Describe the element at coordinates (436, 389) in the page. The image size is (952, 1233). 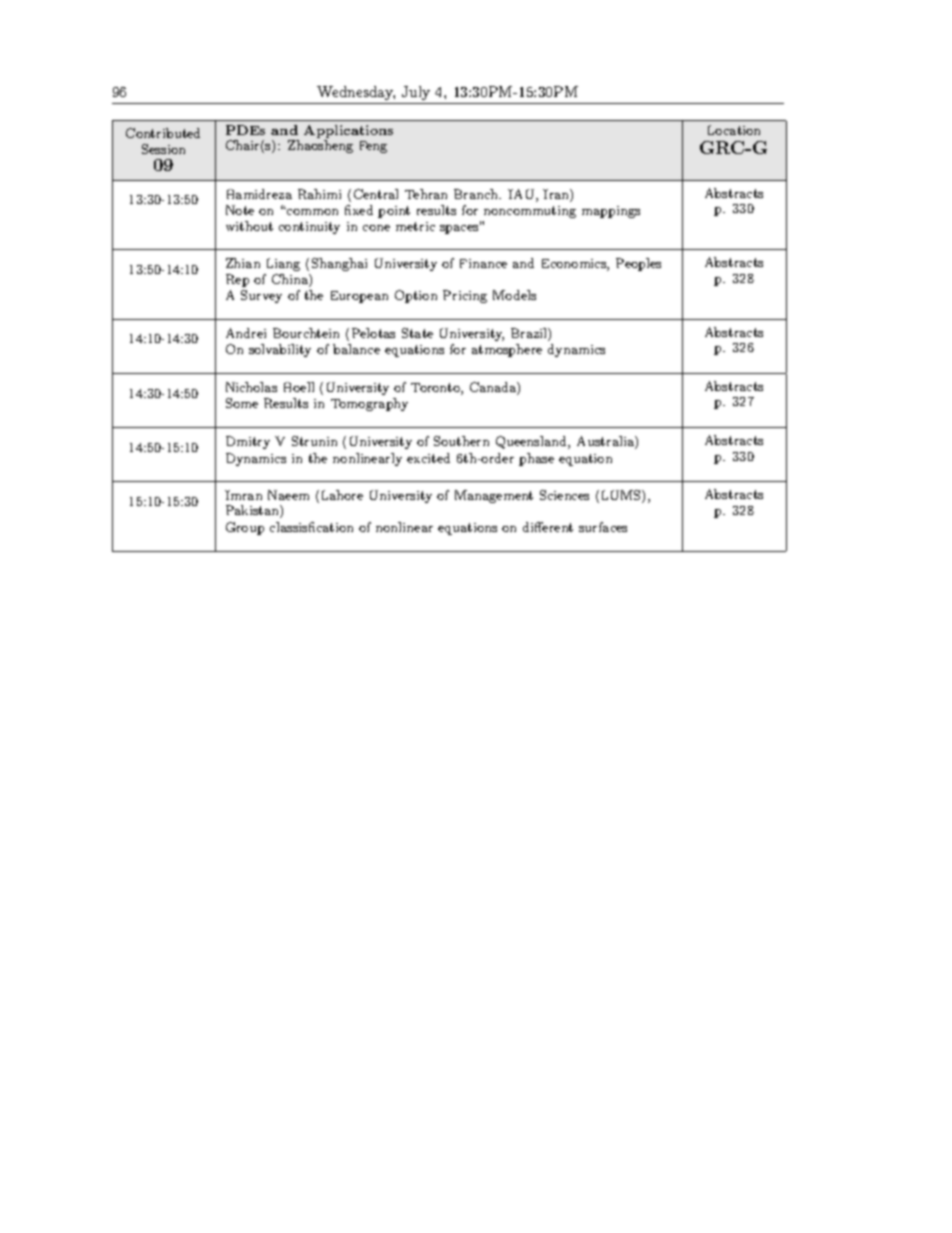
I see `Toronto` at that location.
